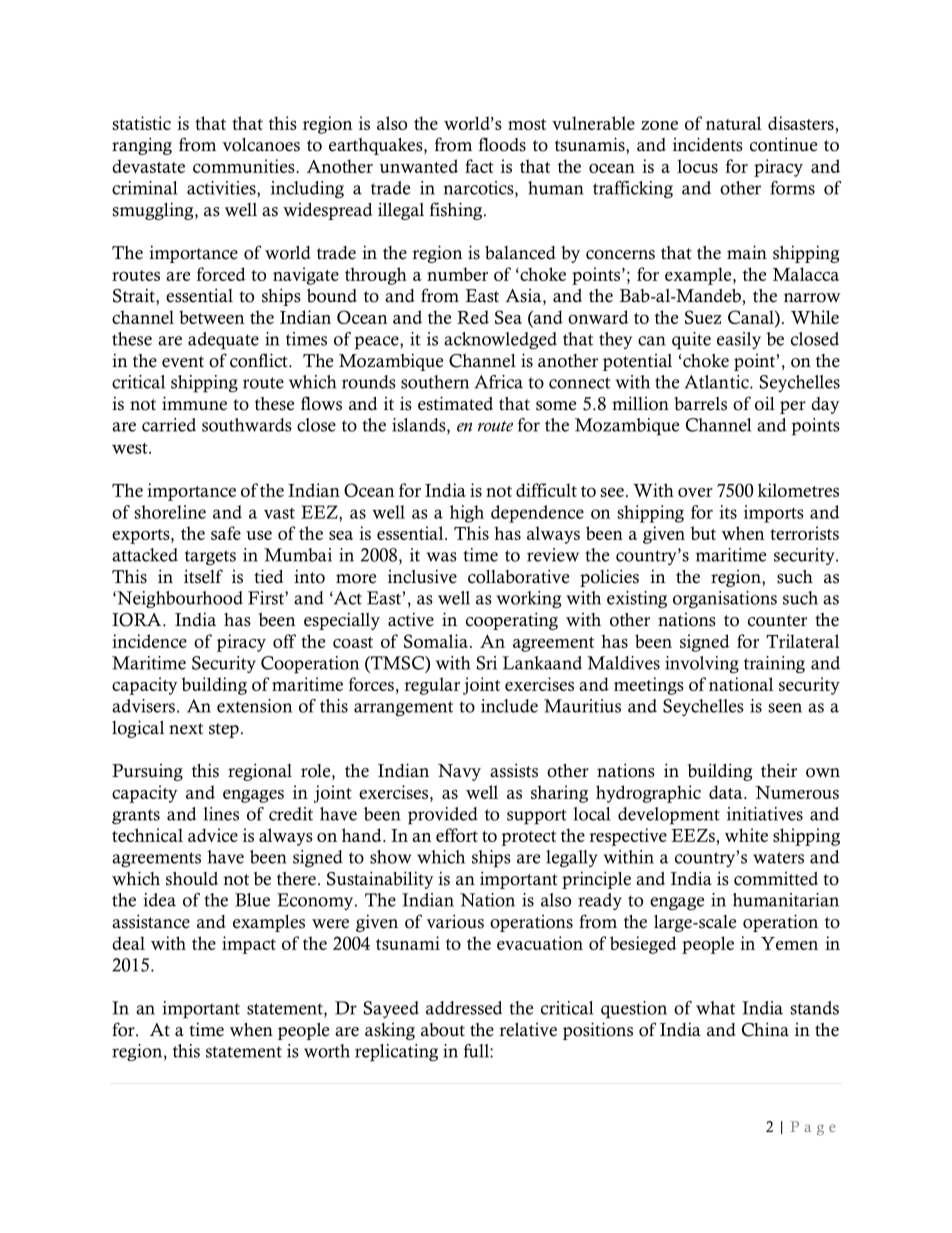 The height and width of the document is (1233, 952). Describe the element at coordinates (224, 730) in the document. I see `step` at that location.
